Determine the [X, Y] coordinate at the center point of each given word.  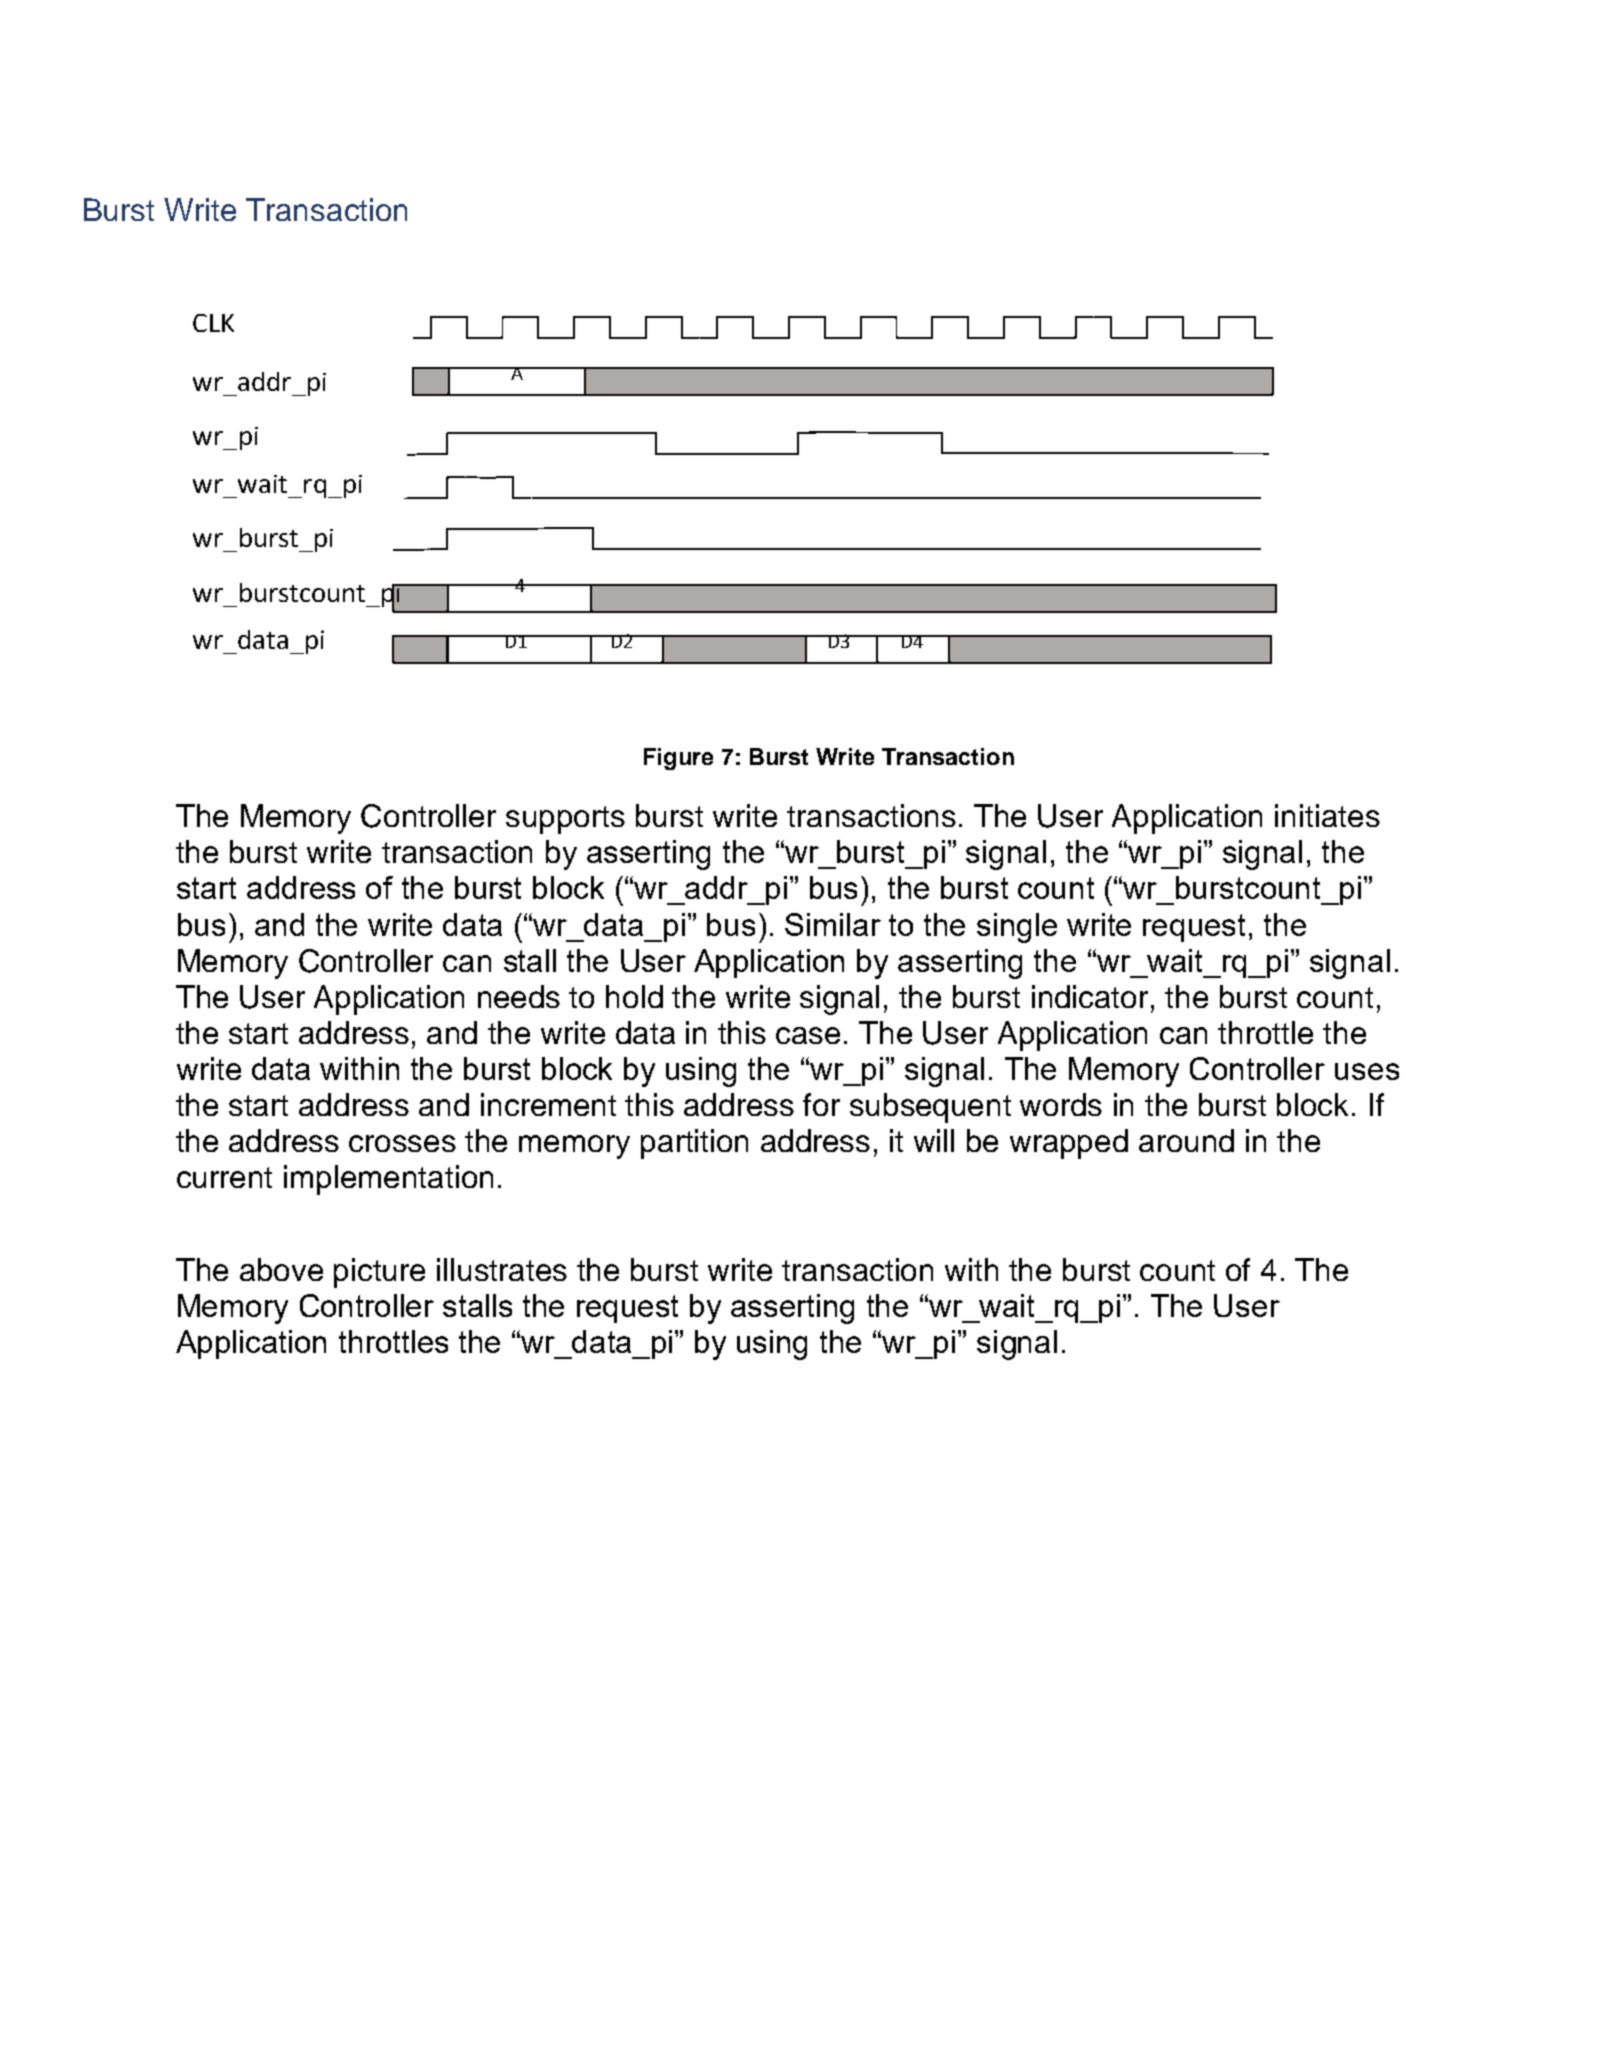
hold [634, 996]
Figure [678, 759]
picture [379, 1273]
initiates [1327, 815]
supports [565, 820]
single [1017, 928]
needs [519, 996]
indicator [1090, 996]
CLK [213, 323]
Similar [833, 924]
